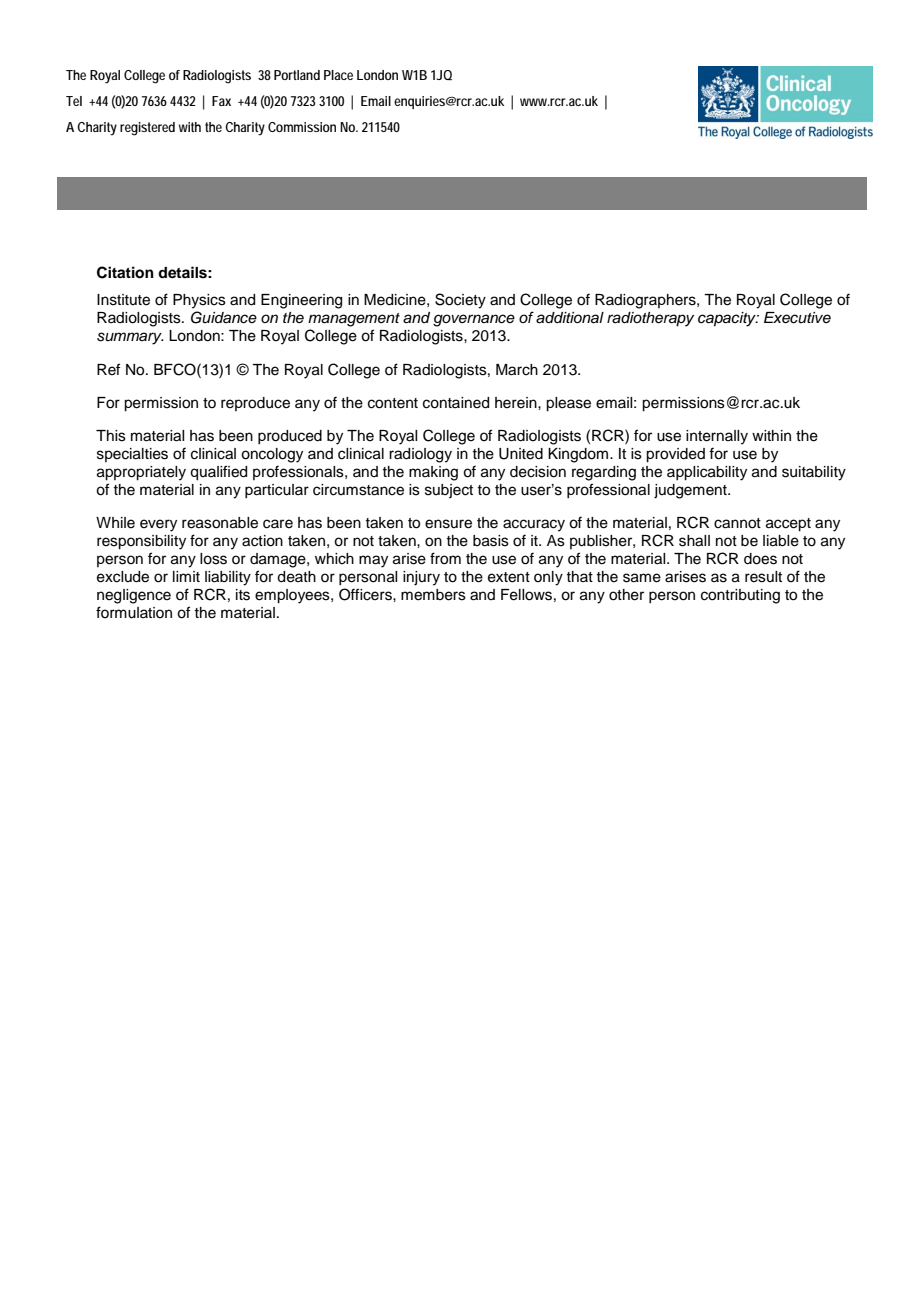 Image resolution: width=924 pixels, height=1309 pixels. Describe the element at coordinates (302, 127) in the screenshot. I see `Commission` at that location.
